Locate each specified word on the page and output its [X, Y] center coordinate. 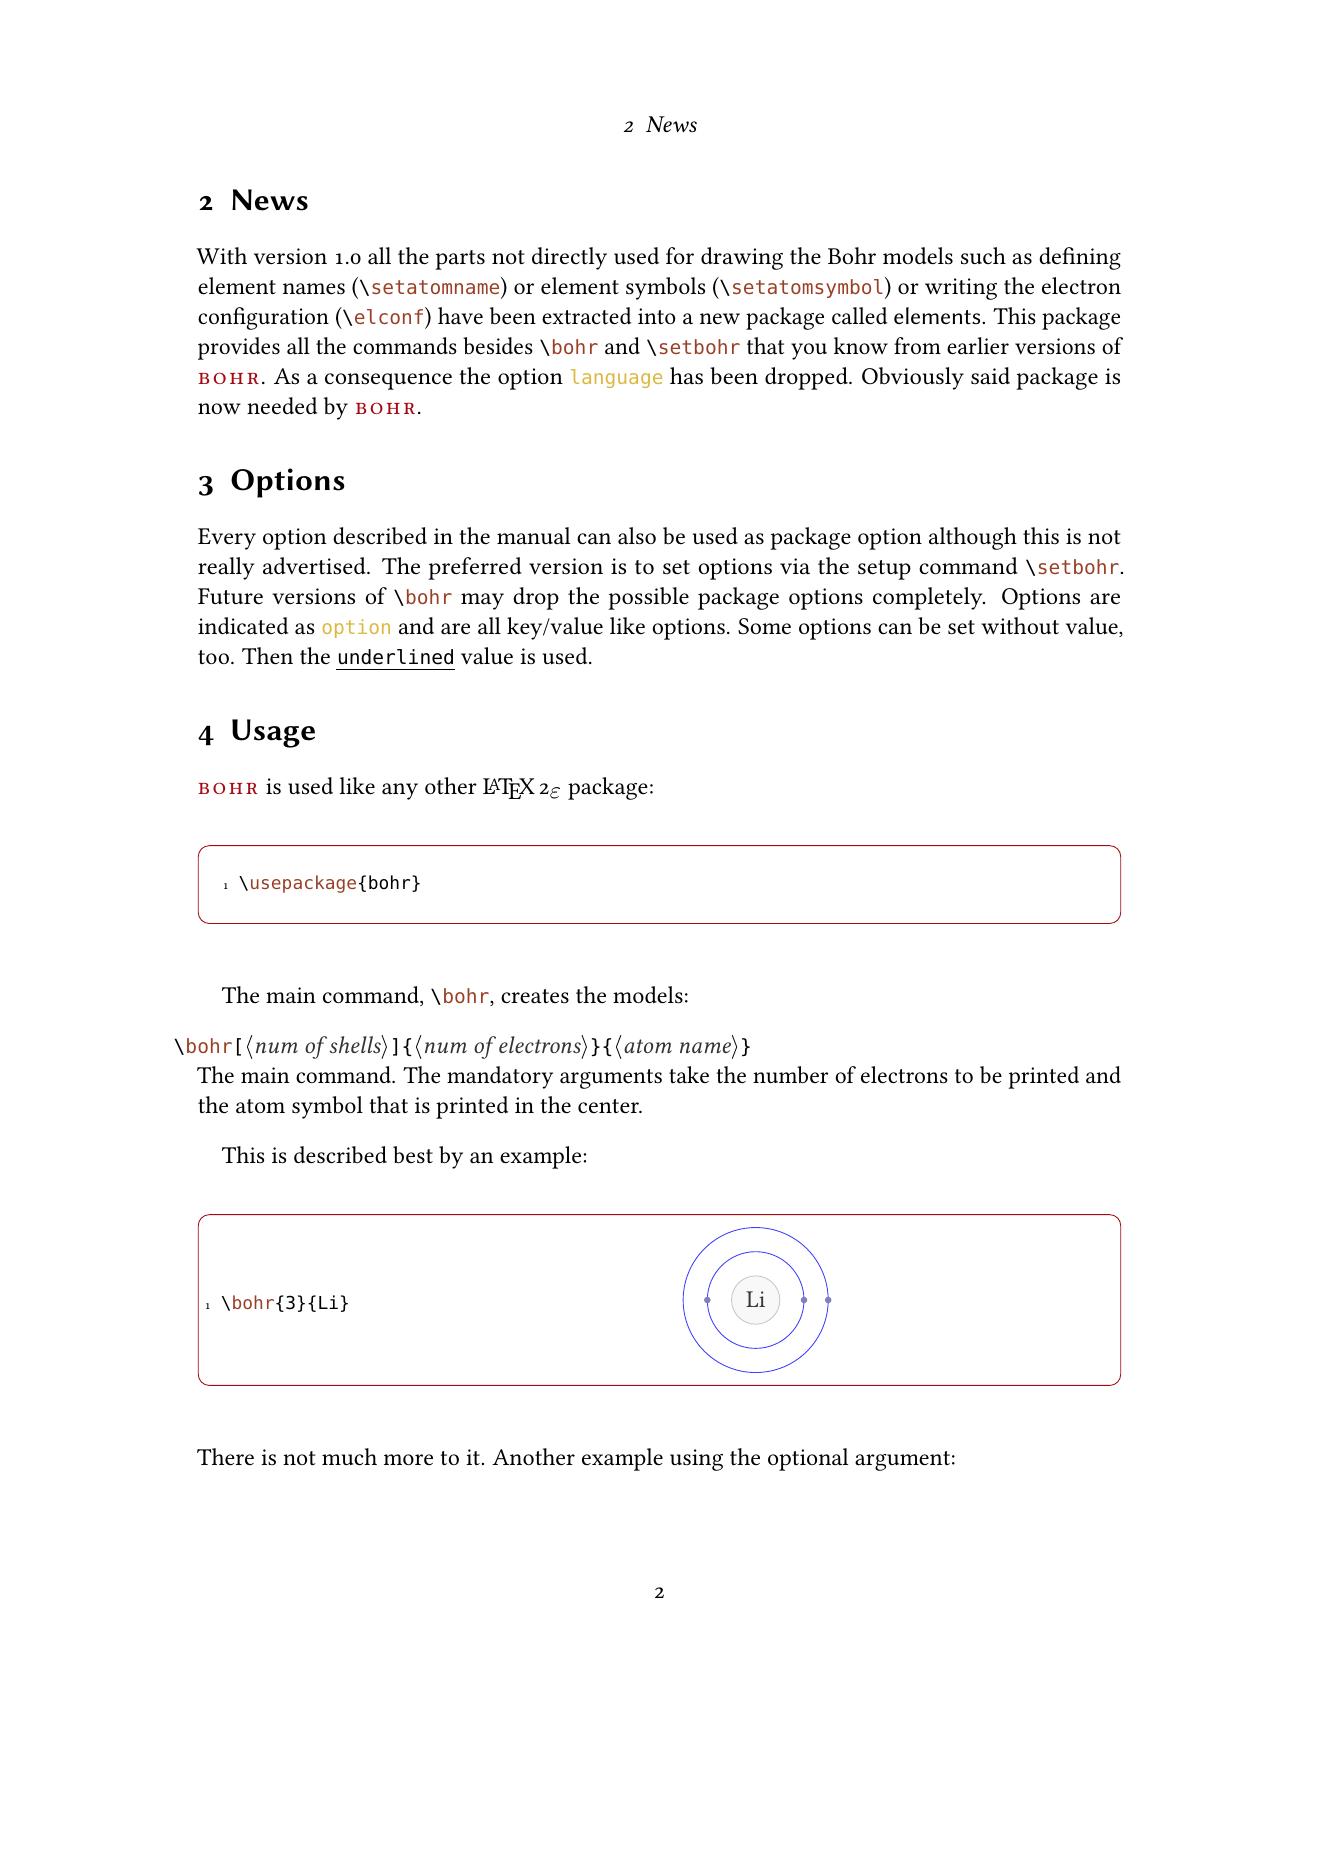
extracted [586, 316]
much [349, 1457]
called [859, 316]
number [790, 1075]
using [696, 1460]
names [314, 289]
